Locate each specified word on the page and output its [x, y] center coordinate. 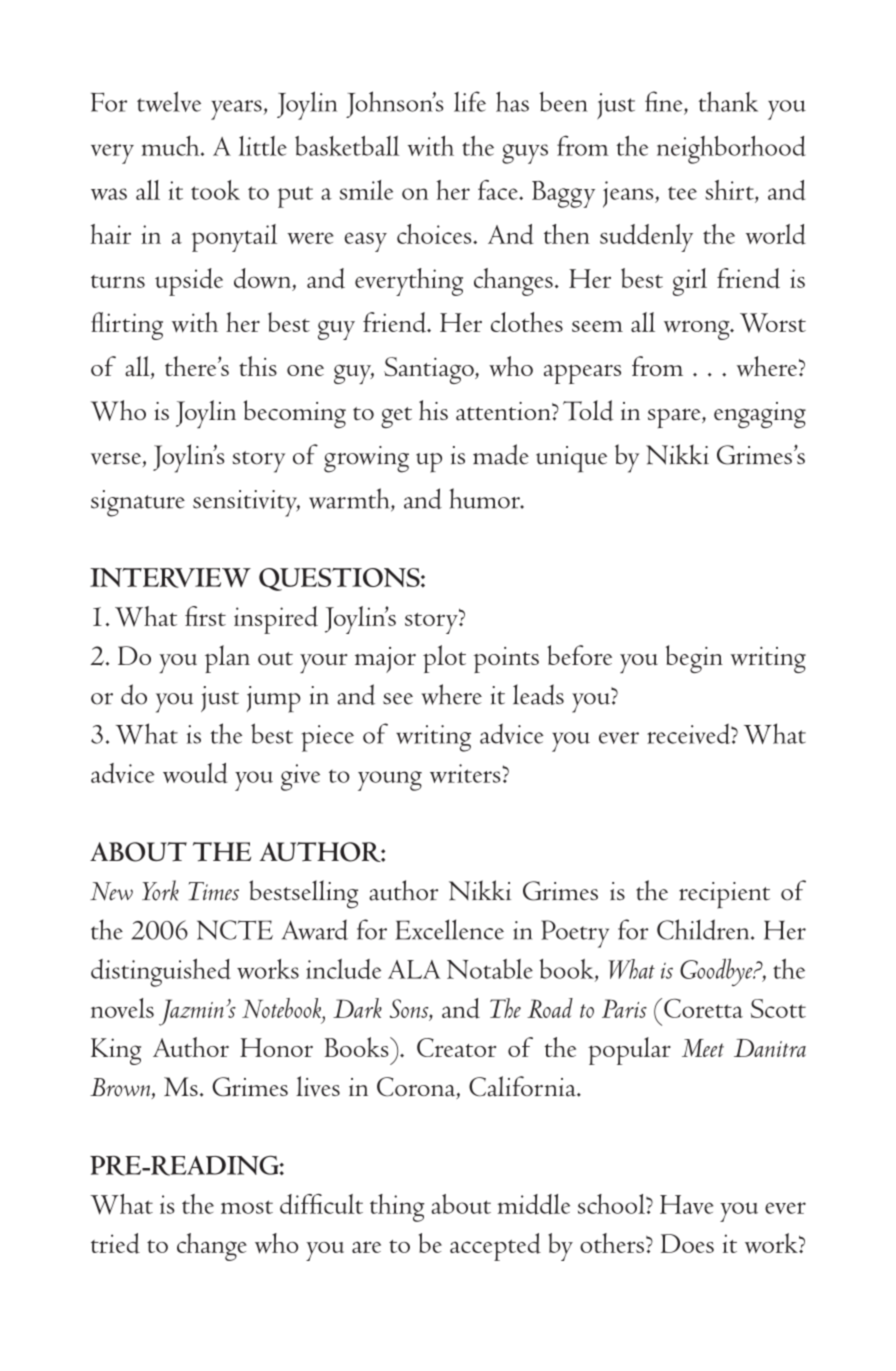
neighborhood [731, 149]
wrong [698, 330]
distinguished [161, 972]
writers [466, 773]
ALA [414, 969]
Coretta [703, 1008]
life [470, 101]
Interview [170, 578]
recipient [724, 895]
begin [694, 659]
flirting [127, 326]
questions [340, 579]
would [195, 773]
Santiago [430, 370]
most [247, 1207]
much [171, 146]
